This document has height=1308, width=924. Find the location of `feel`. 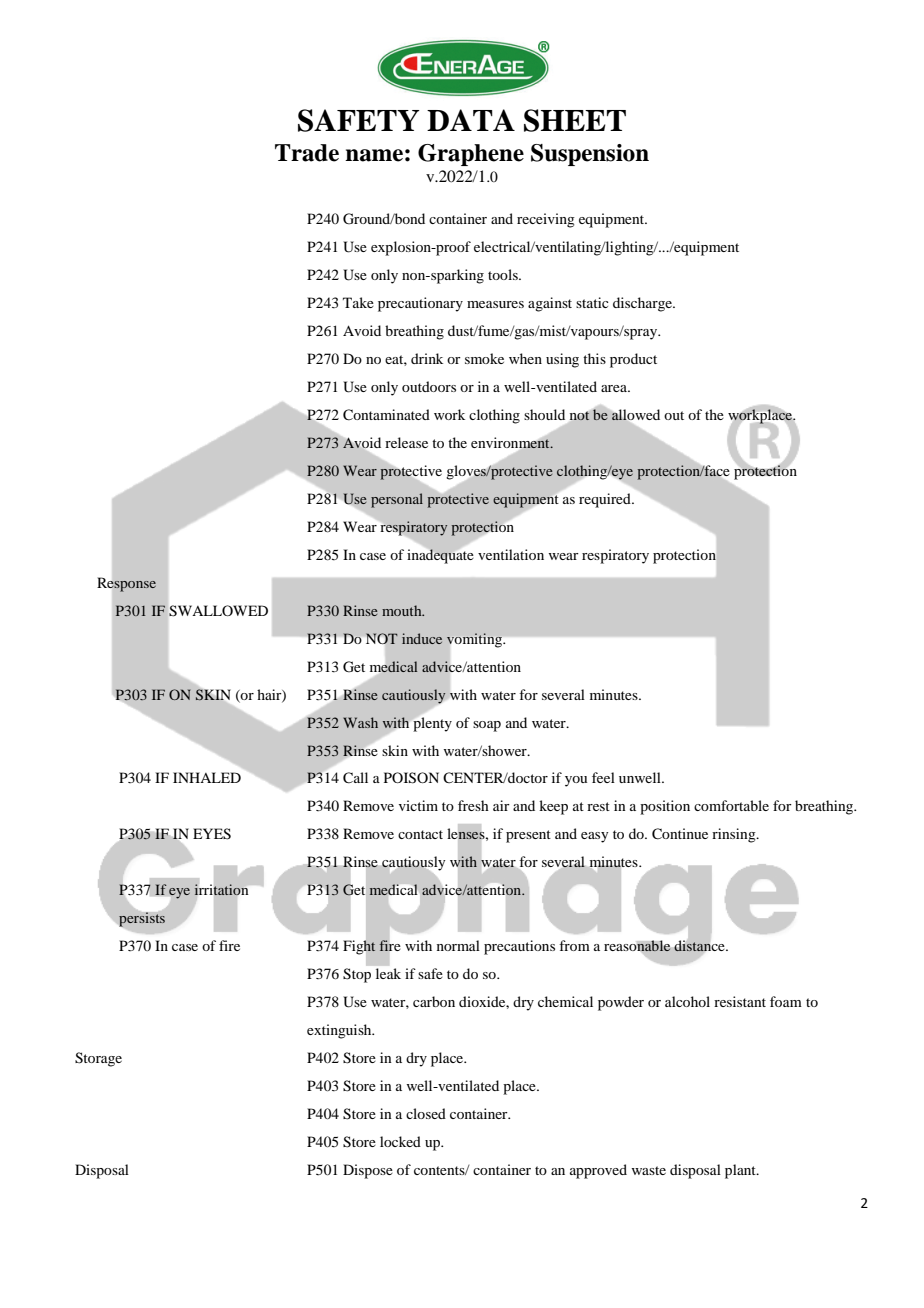

feel is located at coordinates (603, 777).
